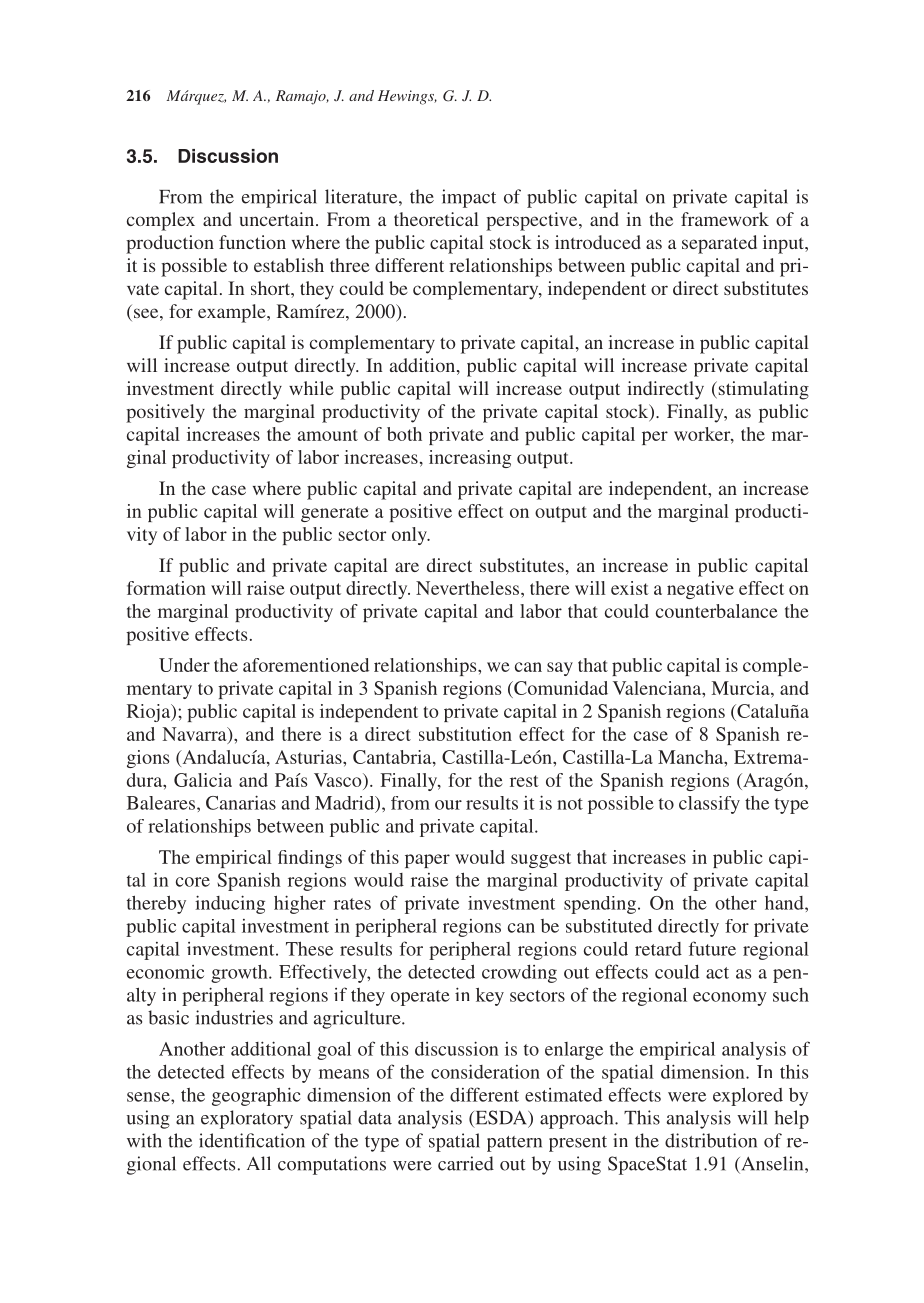 Image resolution: width=924 pixels, height=1303 pixels. I want to click on Under, so click(184, 665).
